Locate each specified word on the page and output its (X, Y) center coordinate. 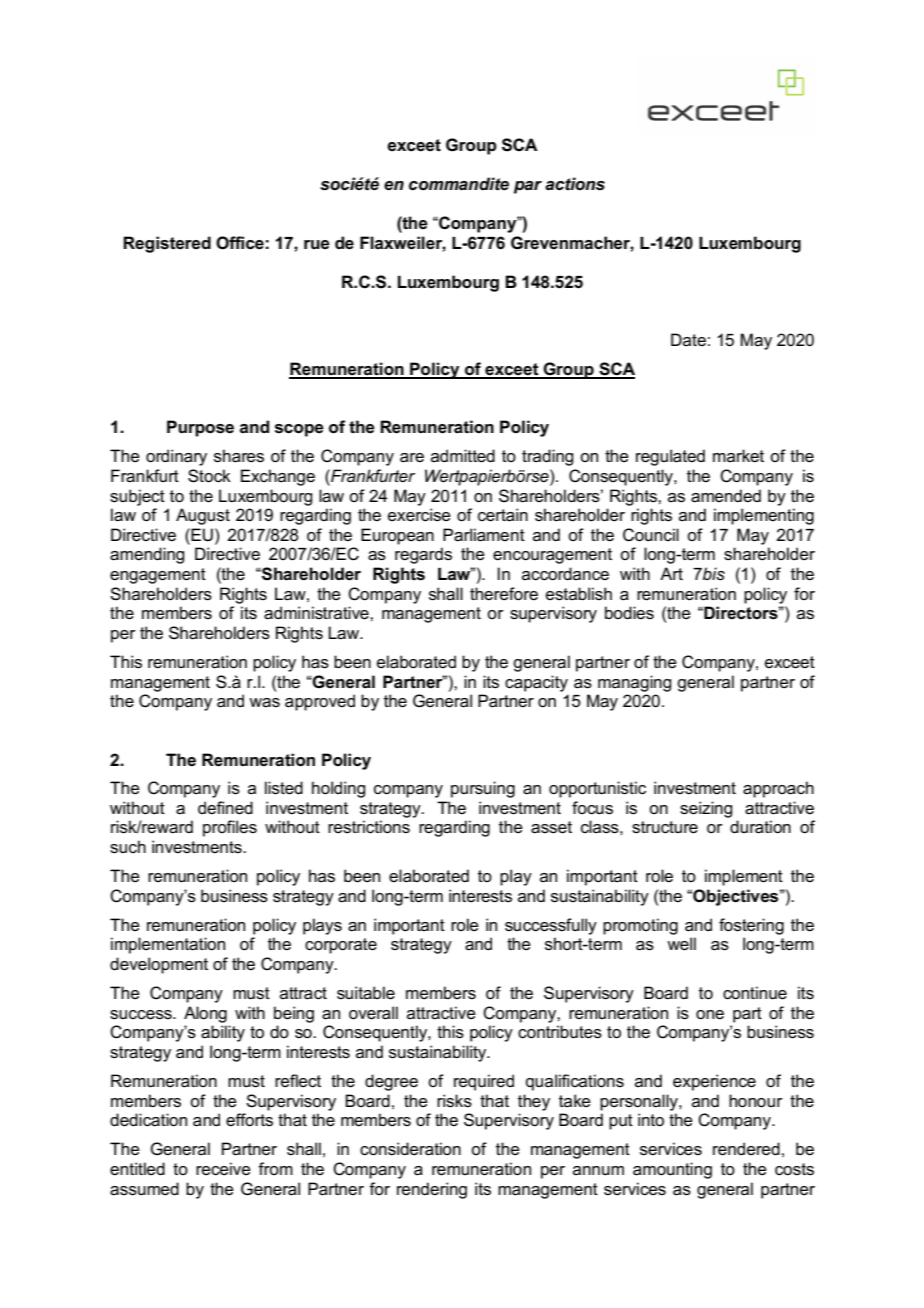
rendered (746, 1149)
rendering (432, 1190)
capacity (536, 683)
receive (223, 1169)
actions (575, 184)
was (264, 703)
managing (634, 683)
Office (240, 243)
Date (688, 339)
